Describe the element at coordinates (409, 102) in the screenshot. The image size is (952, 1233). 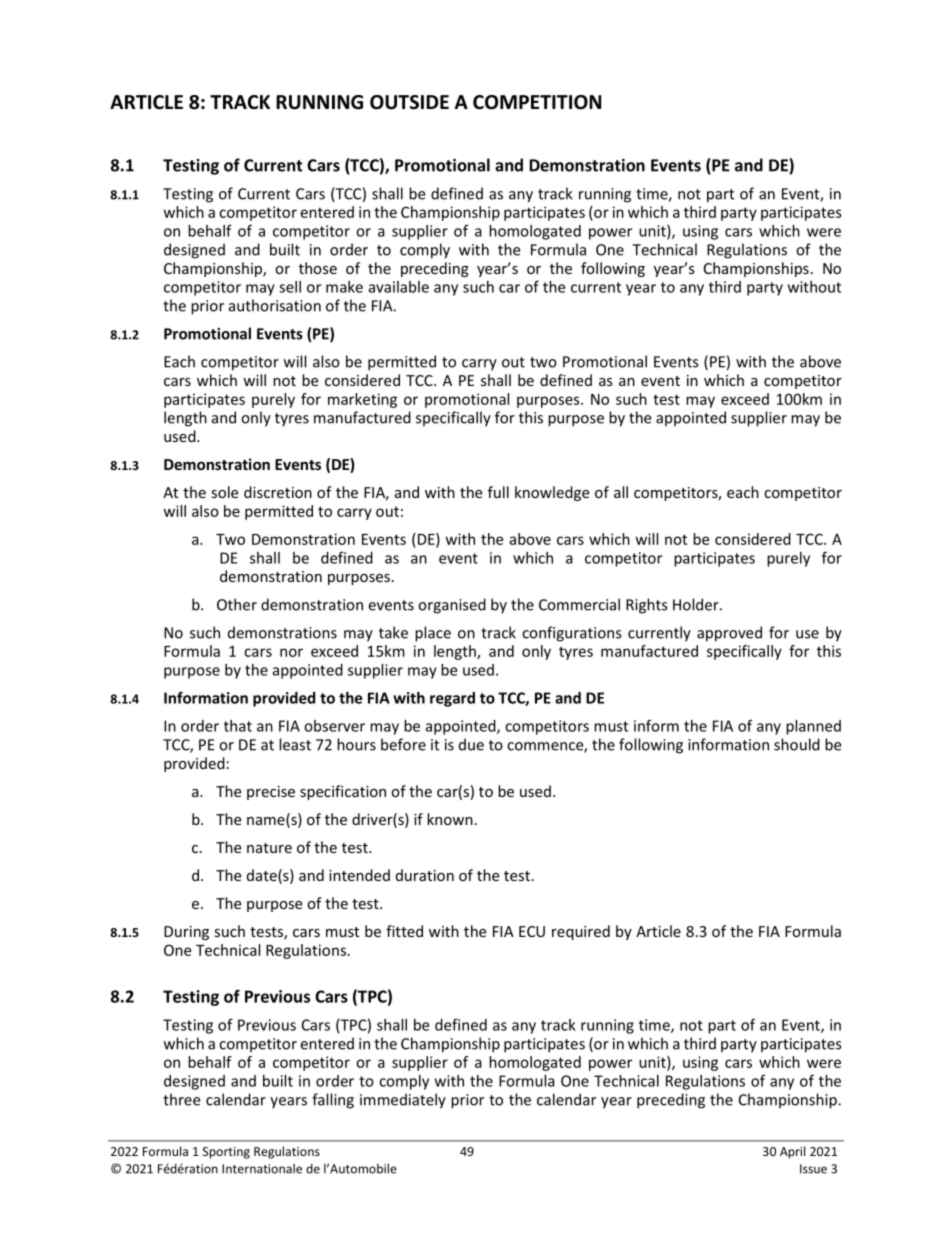
I see `OUTSIDE` at that location.
